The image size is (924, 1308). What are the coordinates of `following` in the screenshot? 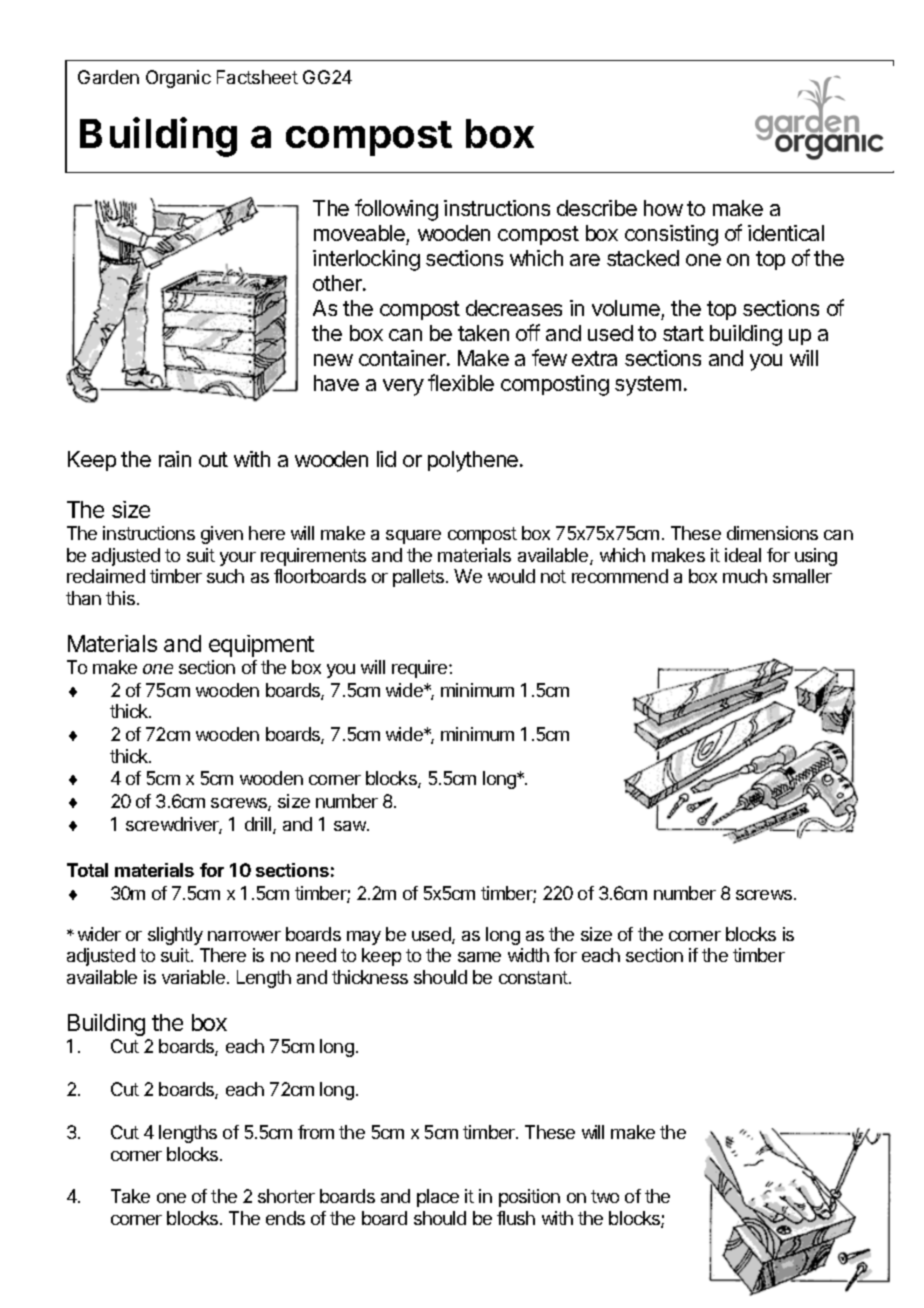 It's located at (396, 210).
